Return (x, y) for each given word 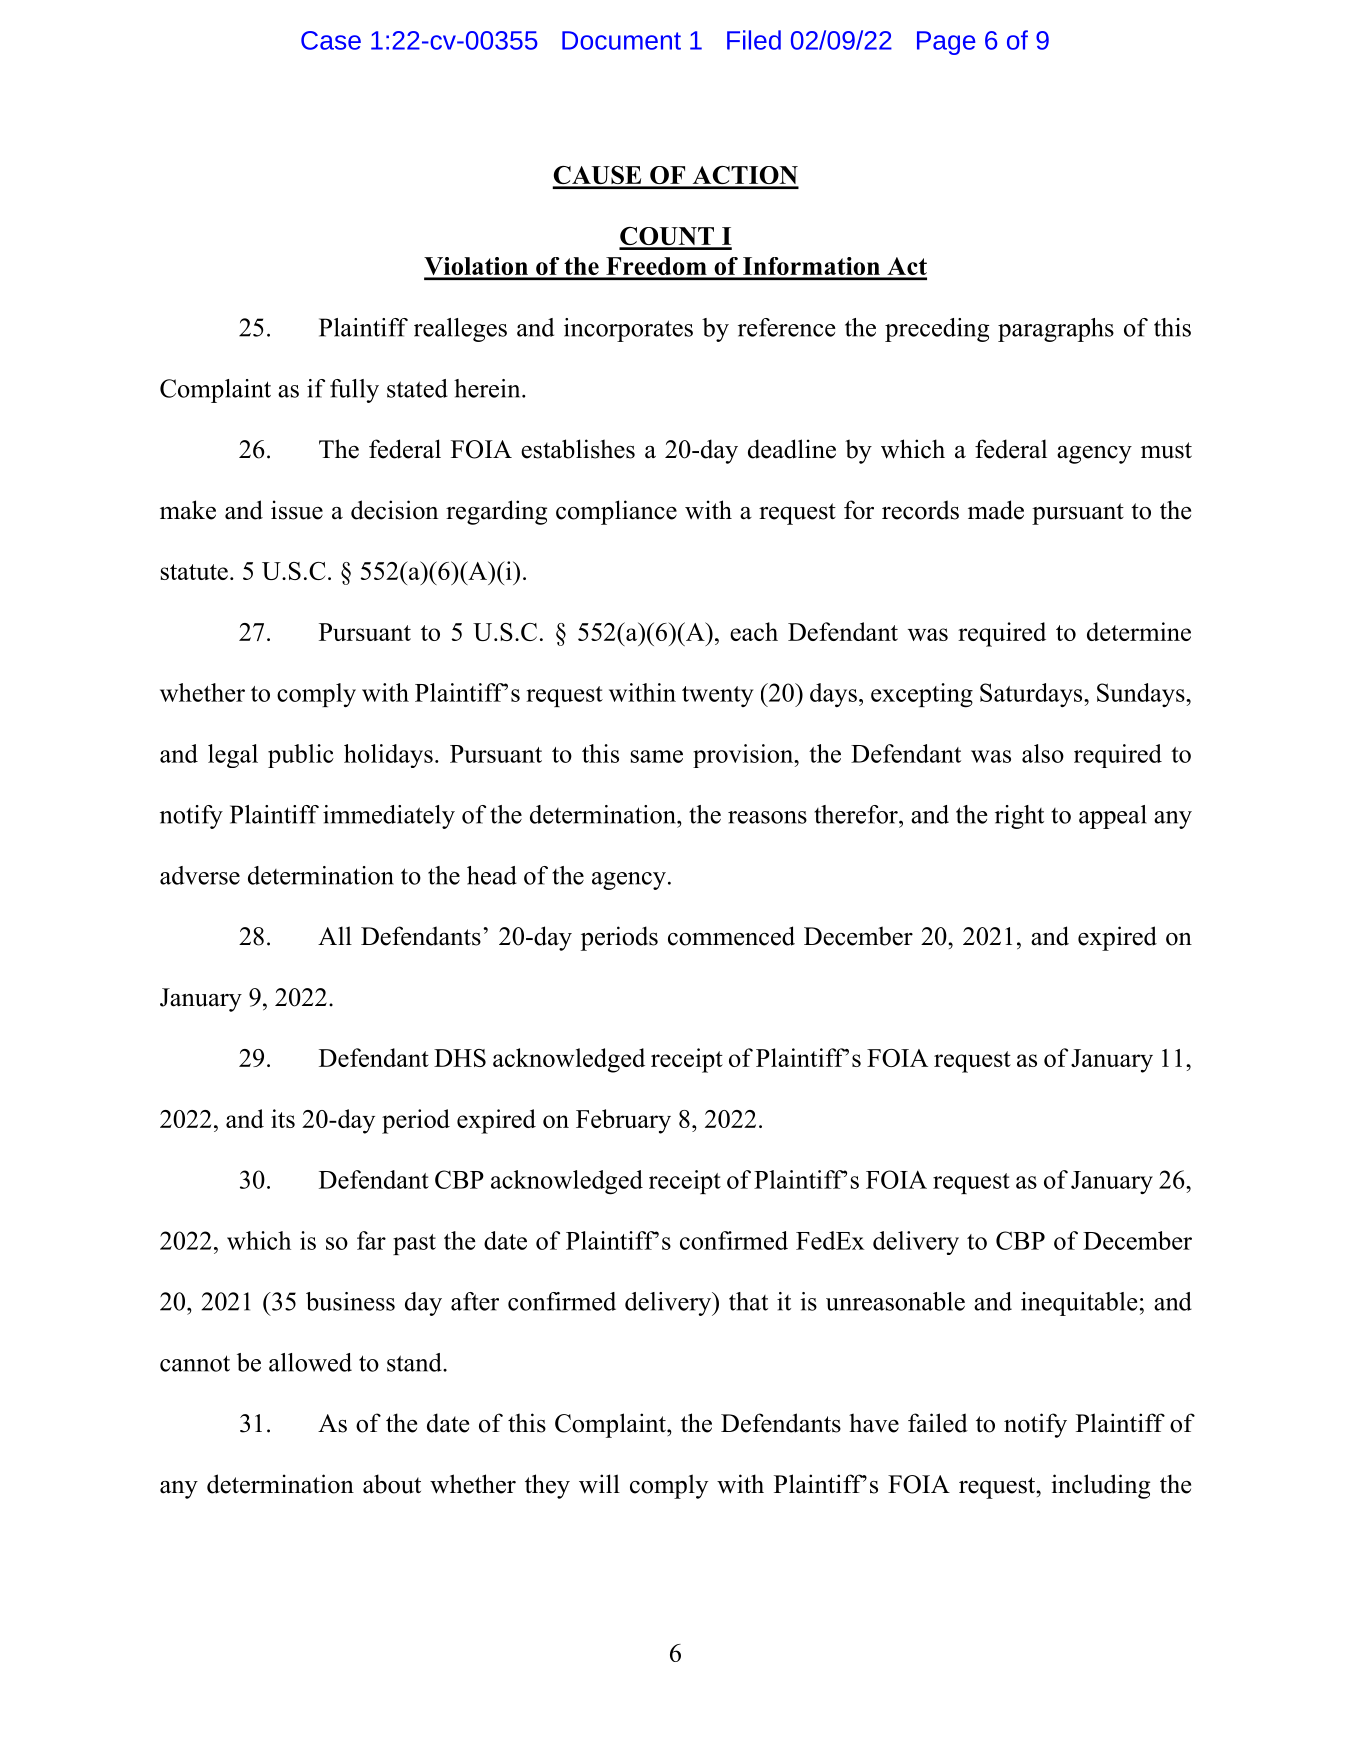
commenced (731, 936)
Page (946, 43)
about (392, 1484)
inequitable (1079, 1304)
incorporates (628, 330)
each (754, 631)
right (1019, 817)
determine (1139, 631)
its (283, 1118)
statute (194, 572)
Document (621, 40)
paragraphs (1056, 330)
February (623, 1121)
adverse (200, 875)
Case (331, 40)
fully (354, 391)
